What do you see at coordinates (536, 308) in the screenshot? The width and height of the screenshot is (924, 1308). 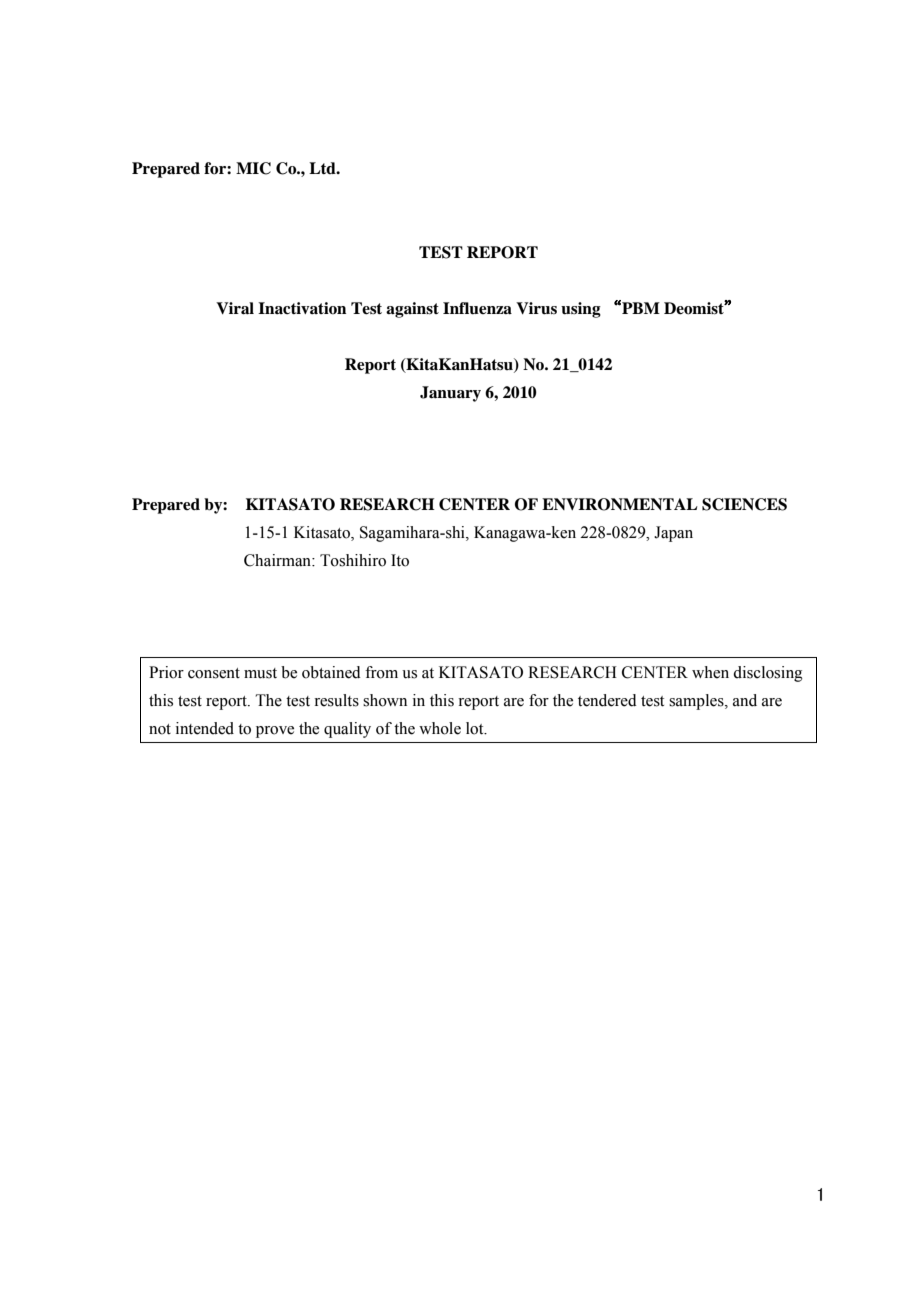 I see `Virus` at bounding box center [536, 308].
